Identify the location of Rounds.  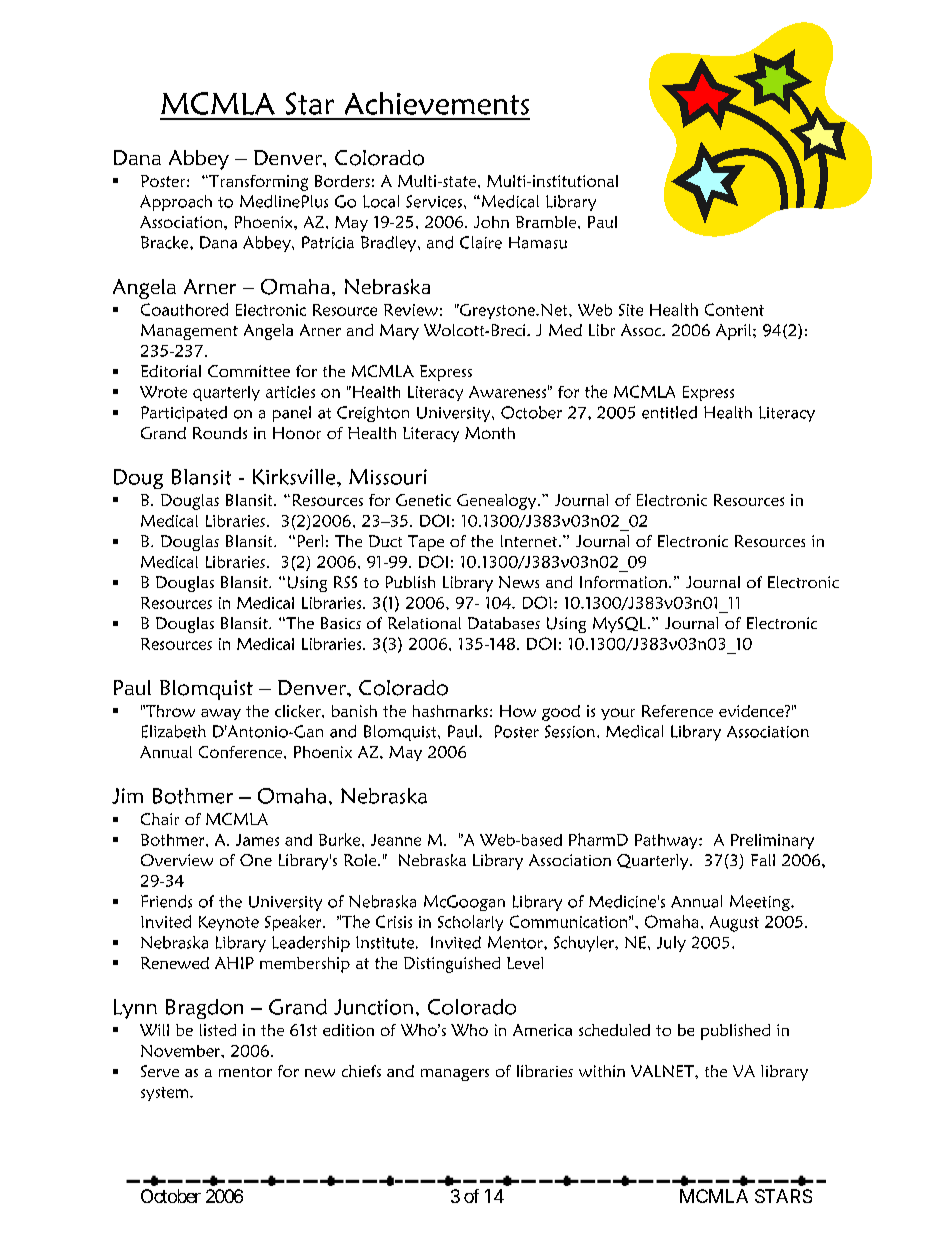
(220, 433).
